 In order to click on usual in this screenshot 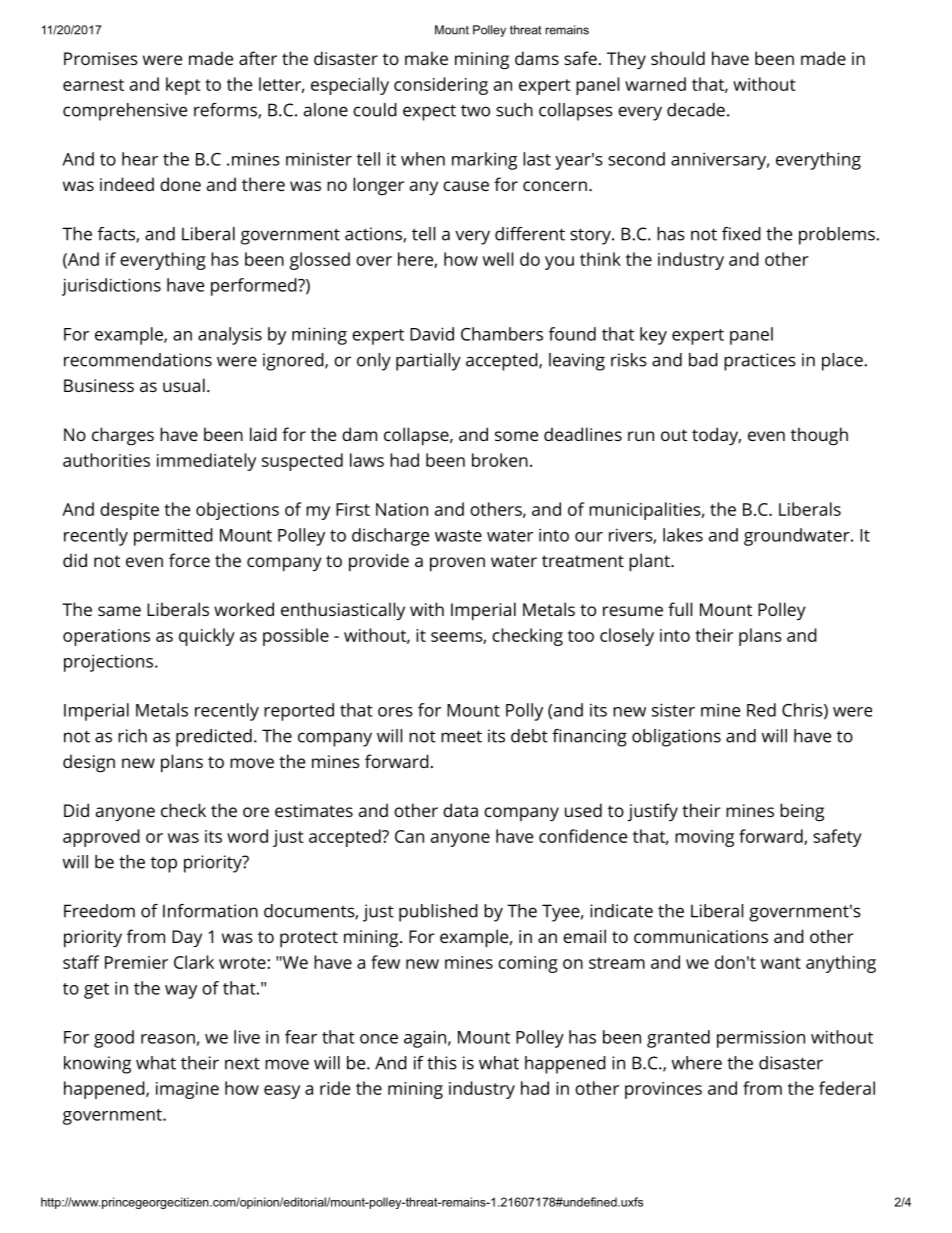, I will do `click(184, 385)`.
